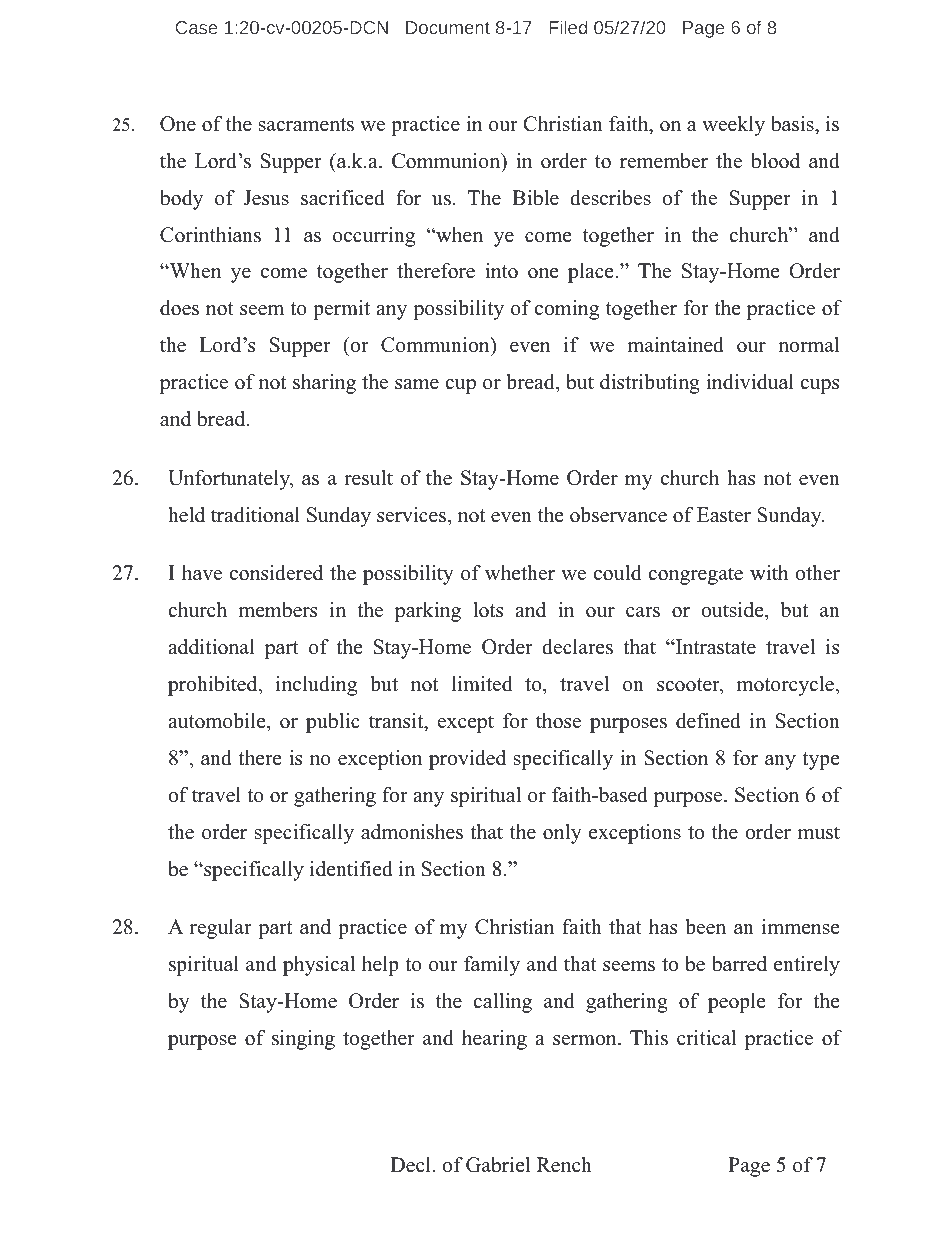  What do you see at coordinates (562, 834) in the document?
I see `only` at bounding box center [562, 834].
